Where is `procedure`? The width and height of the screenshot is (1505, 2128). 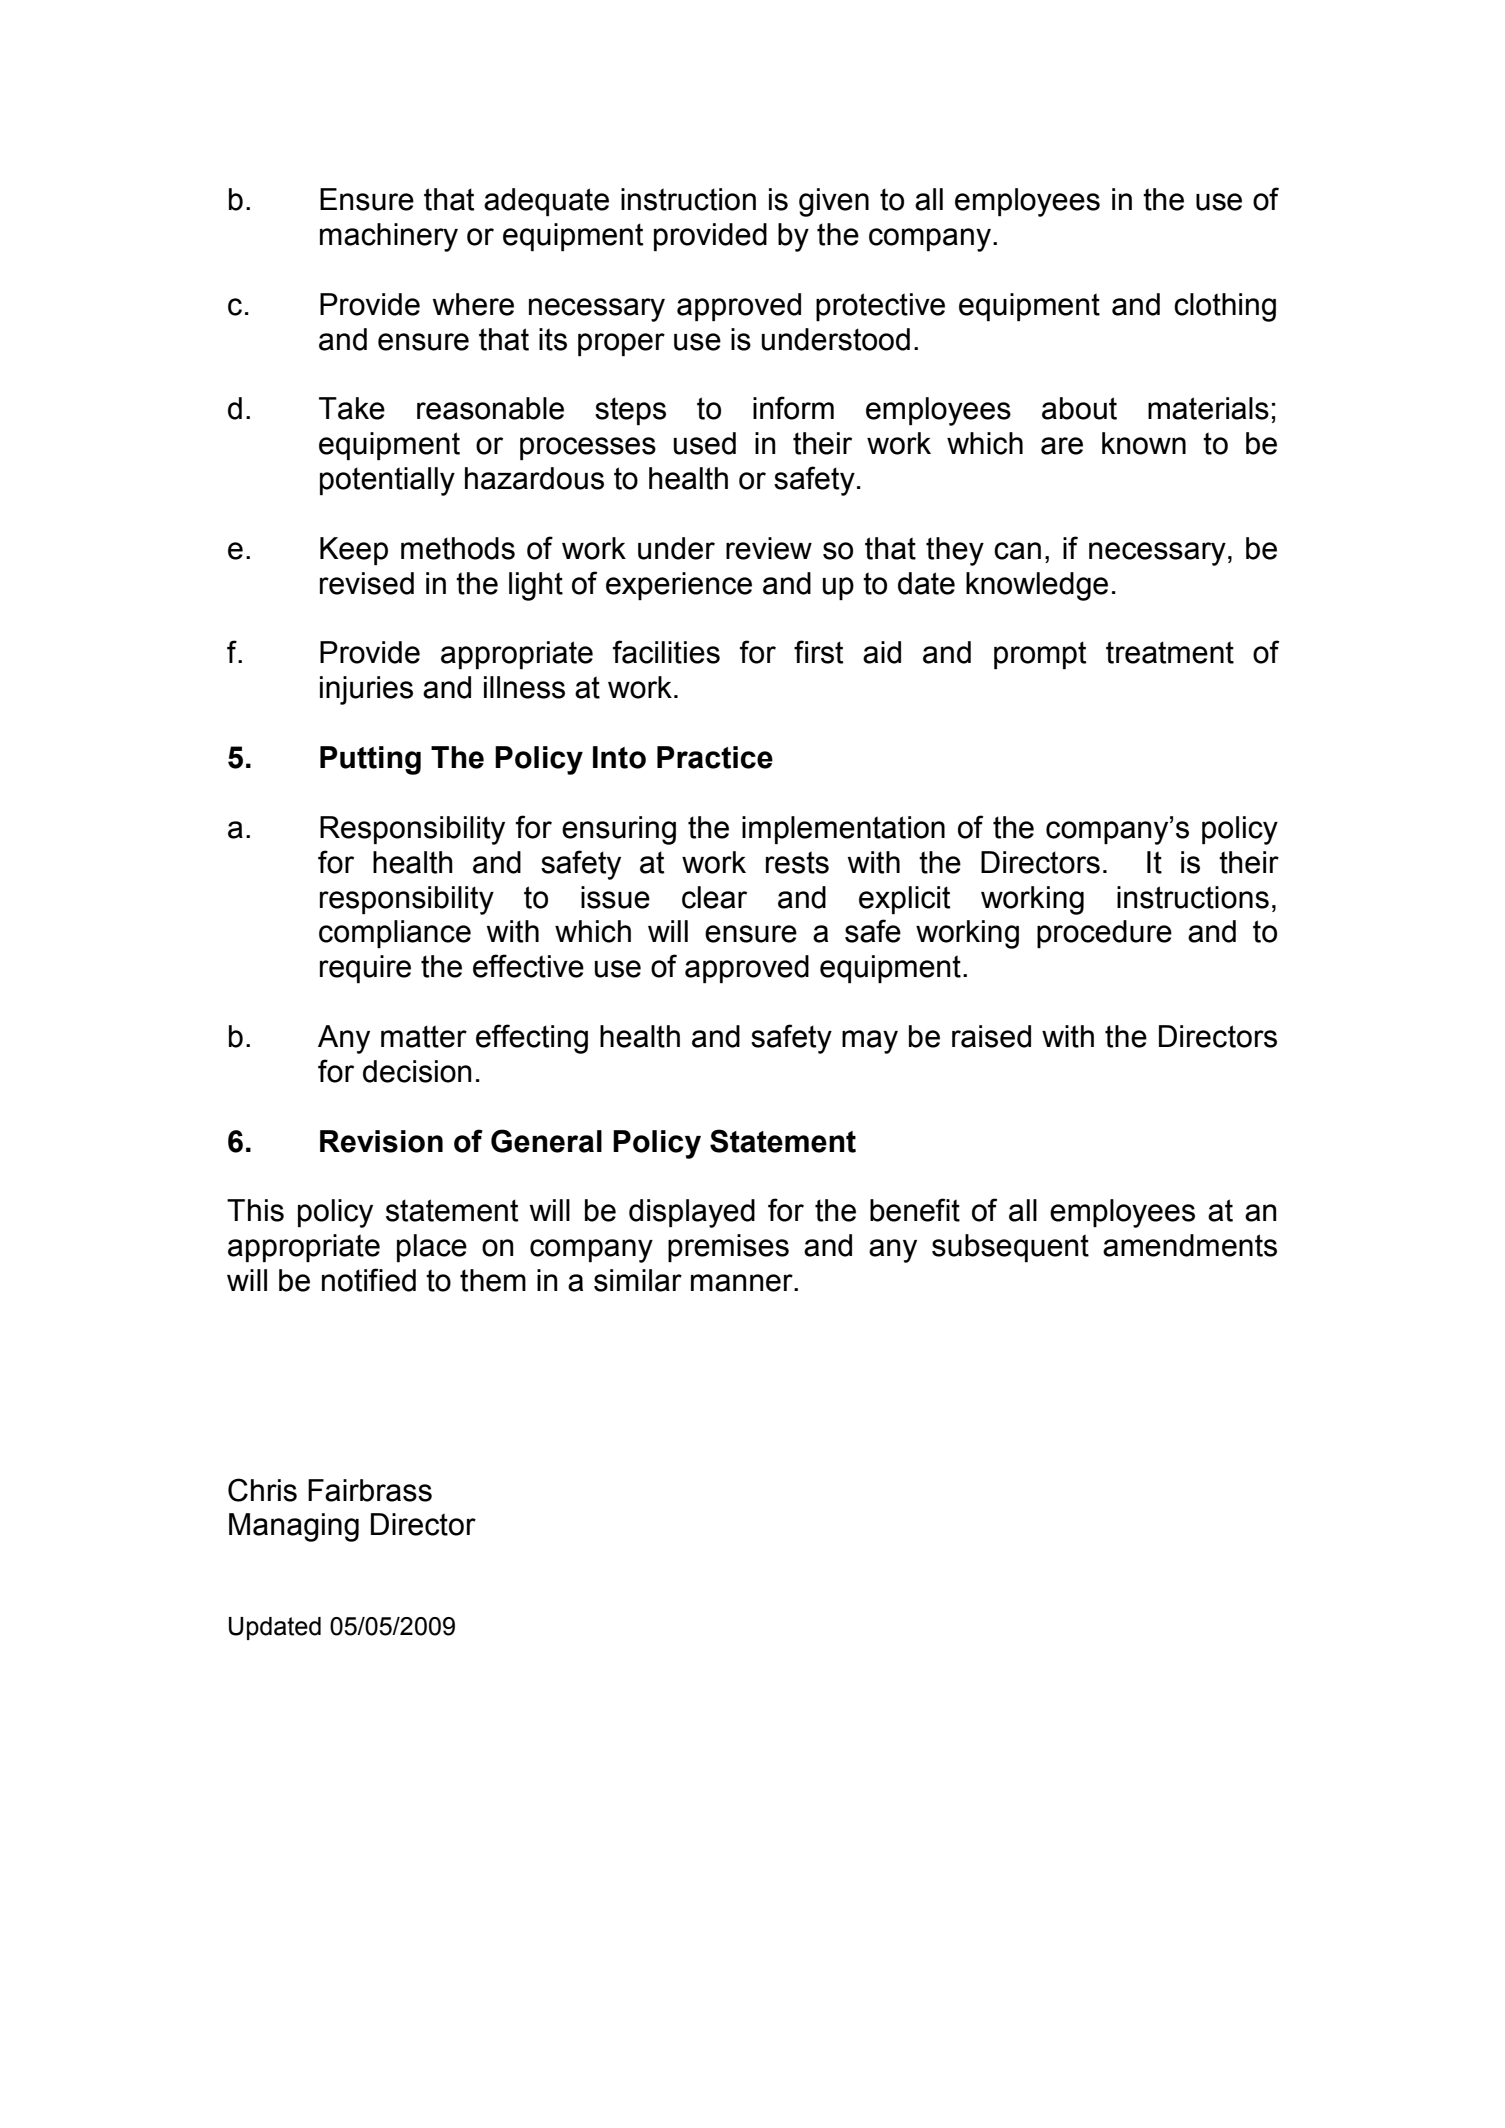 procedure is located at coordinates (1104, 934).
